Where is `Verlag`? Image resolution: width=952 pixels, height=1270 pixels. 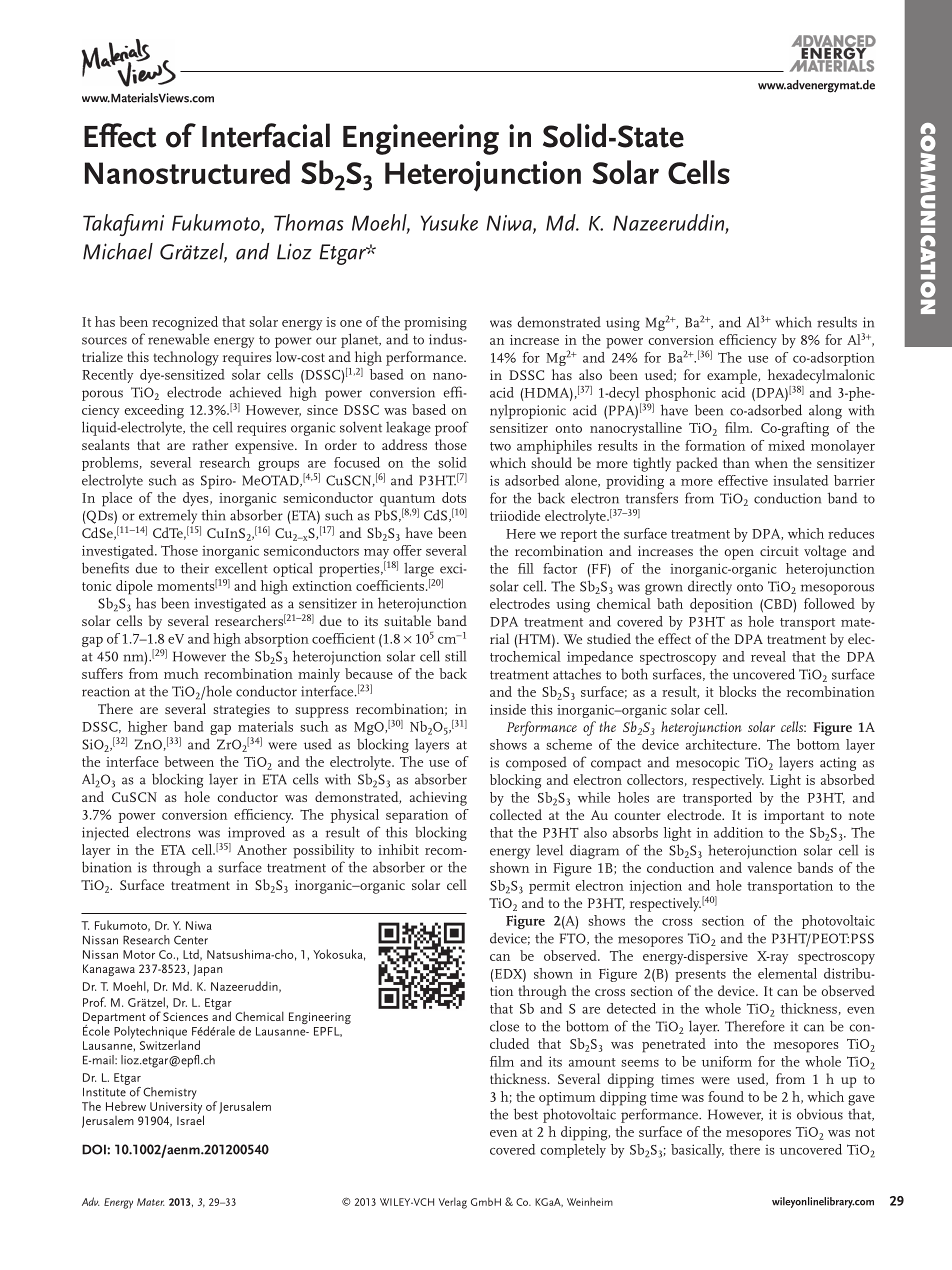
Verlag is located at coordinates (453, 1203).
